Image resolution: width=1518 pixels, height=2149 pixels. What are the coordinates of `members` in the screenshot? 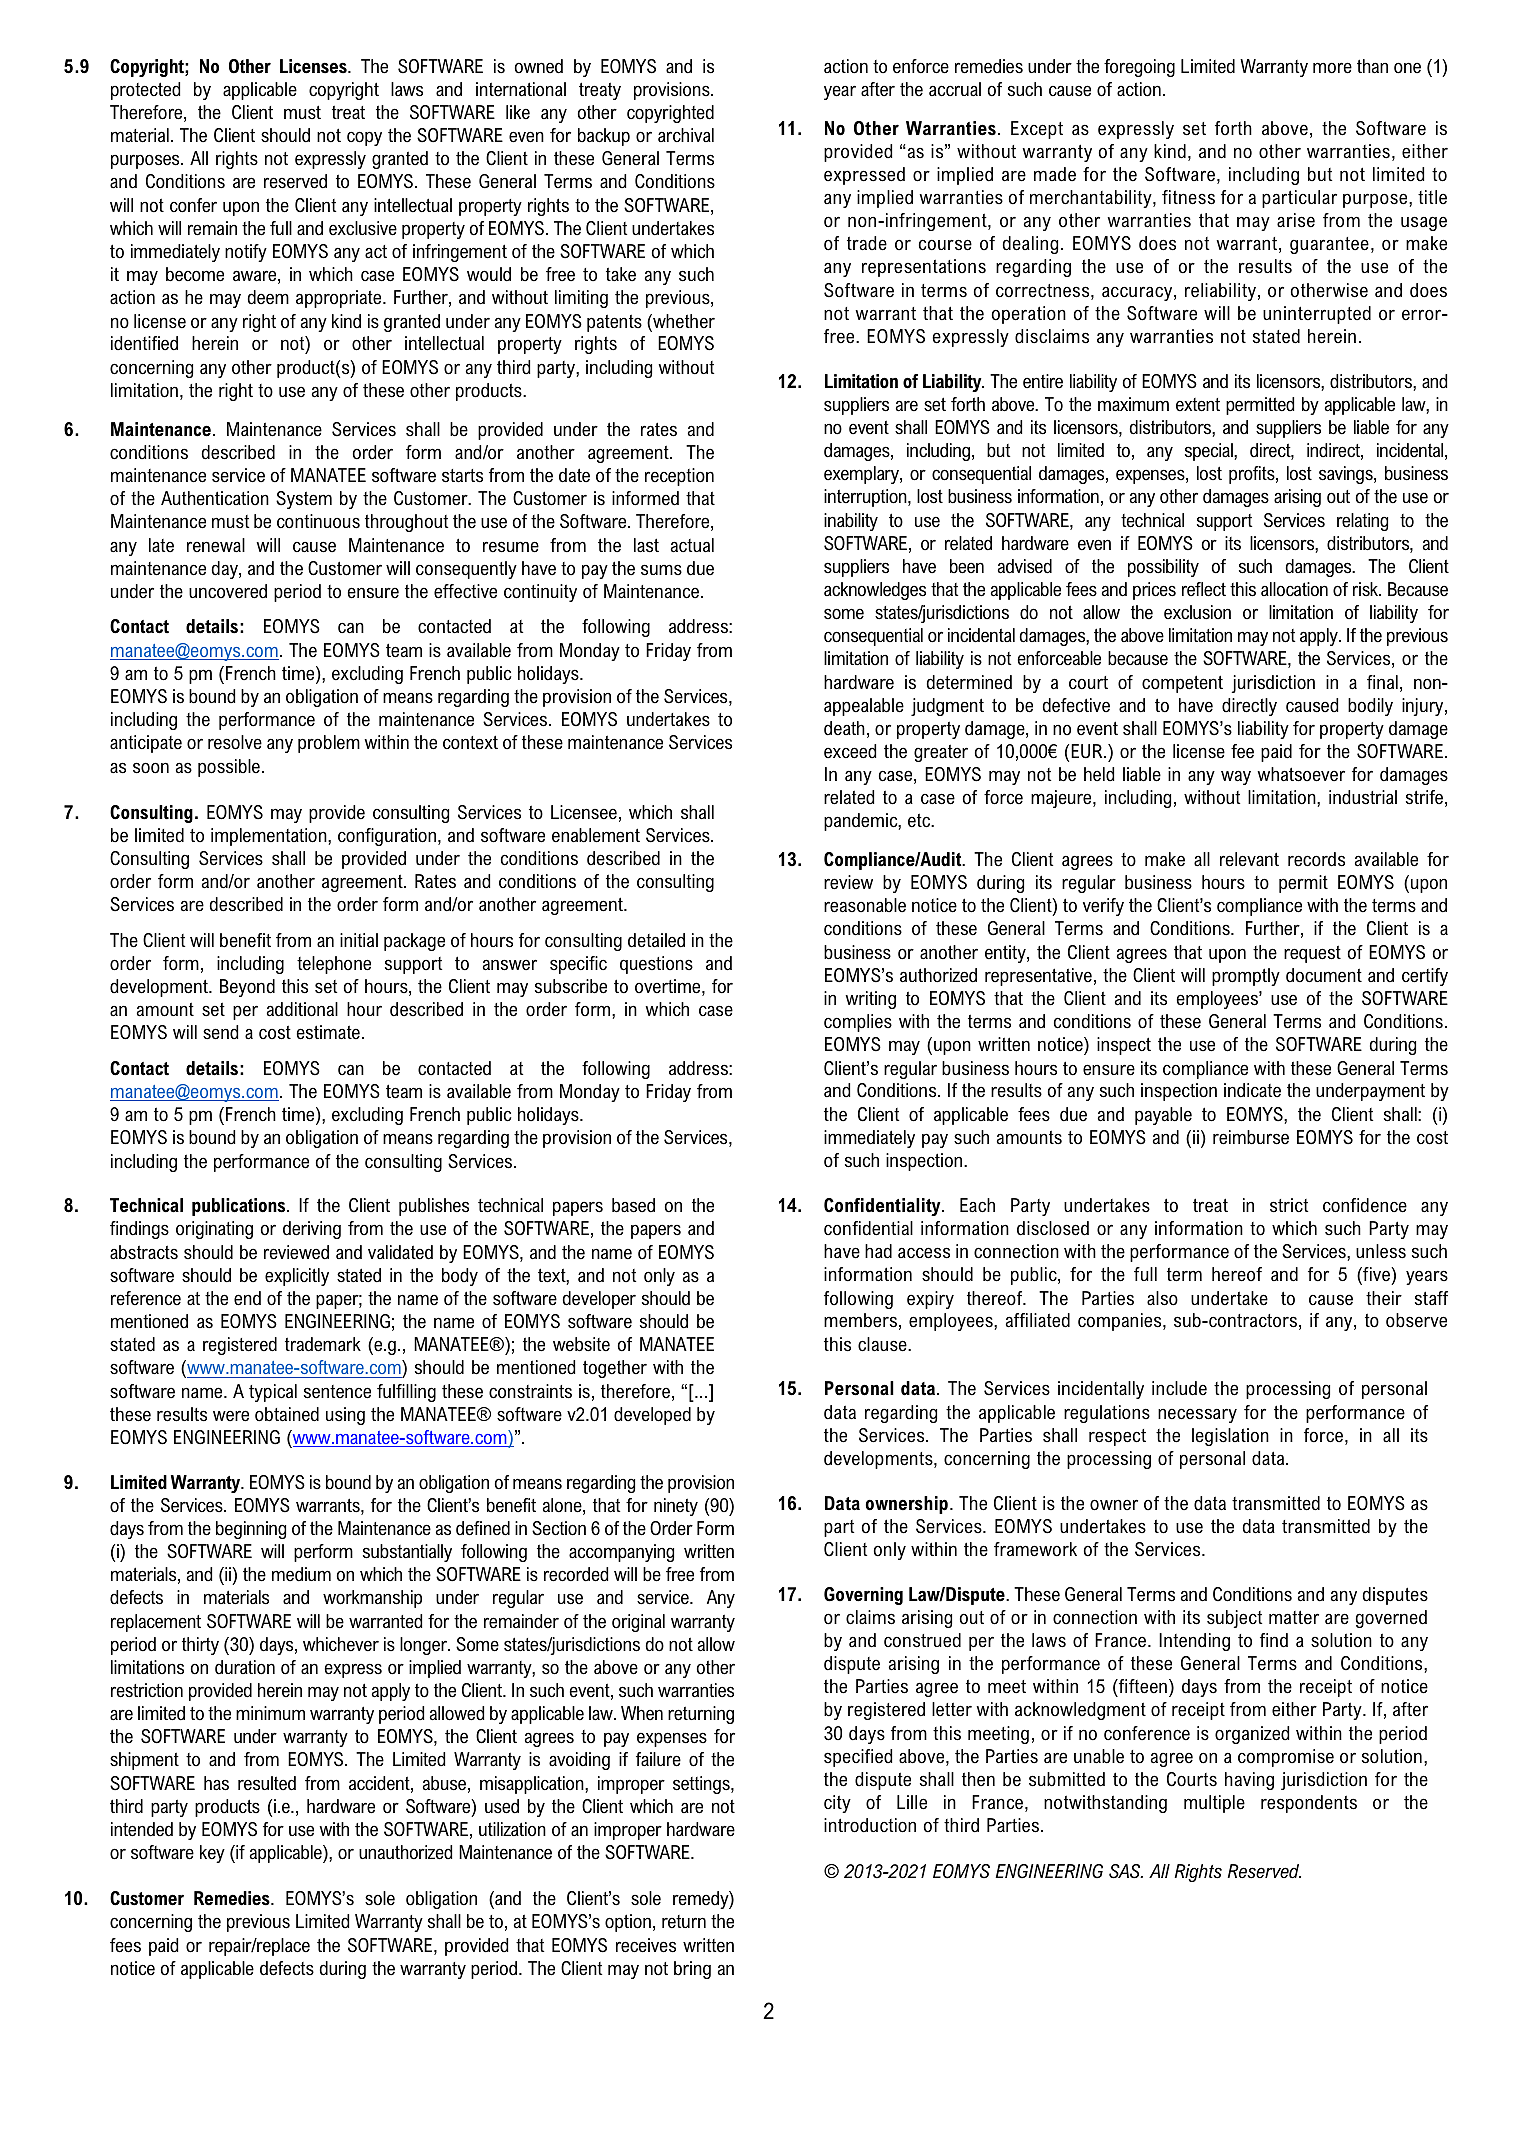 It's located at (860, 1320).
